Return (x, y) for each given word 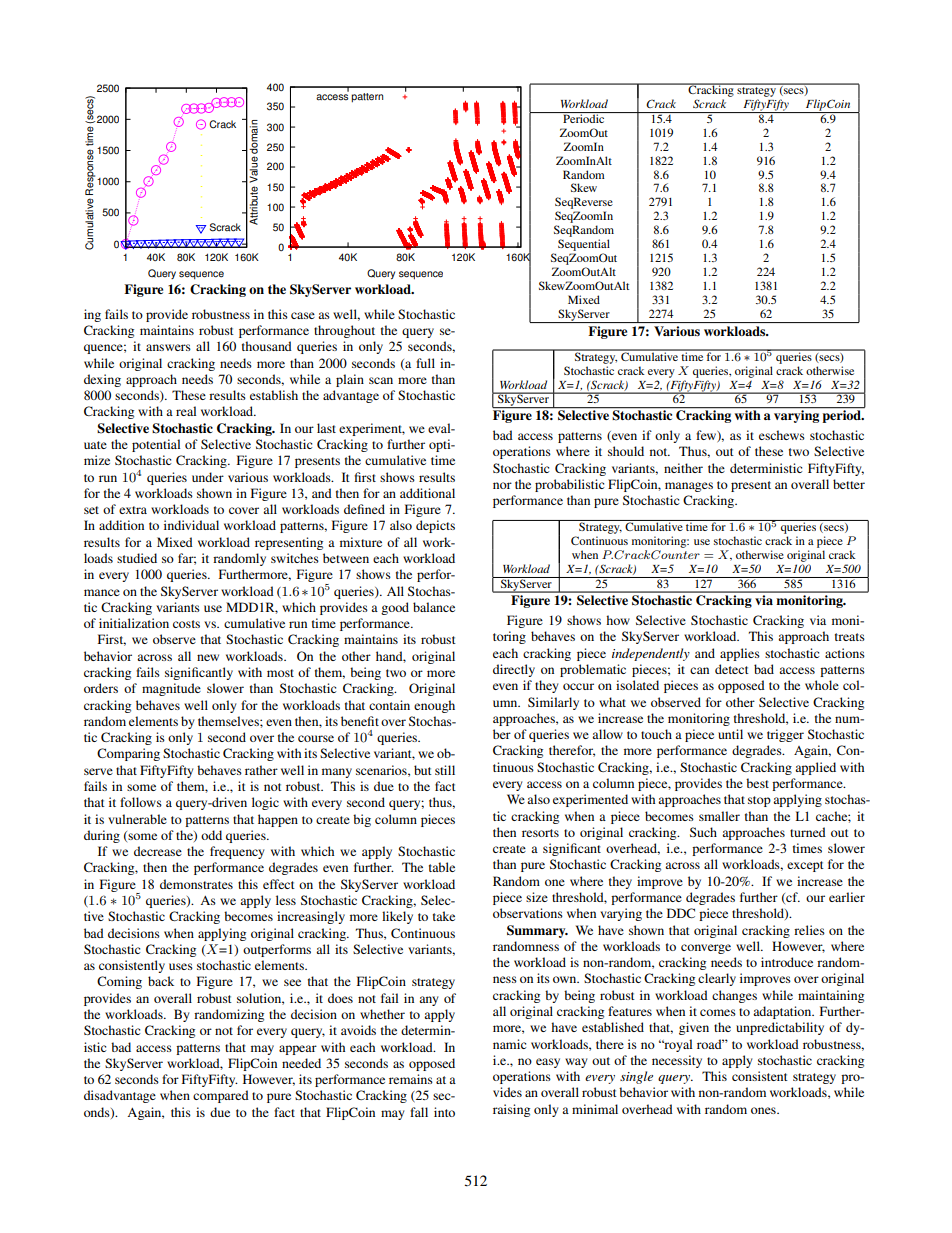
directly (514, 670)
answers (168, 347)
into (444, 1112)
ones (764, 1110)
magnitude (171, 689)
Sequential (584, 245)
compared (221, 1096)
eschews (782, 435)
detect (732, 669)
